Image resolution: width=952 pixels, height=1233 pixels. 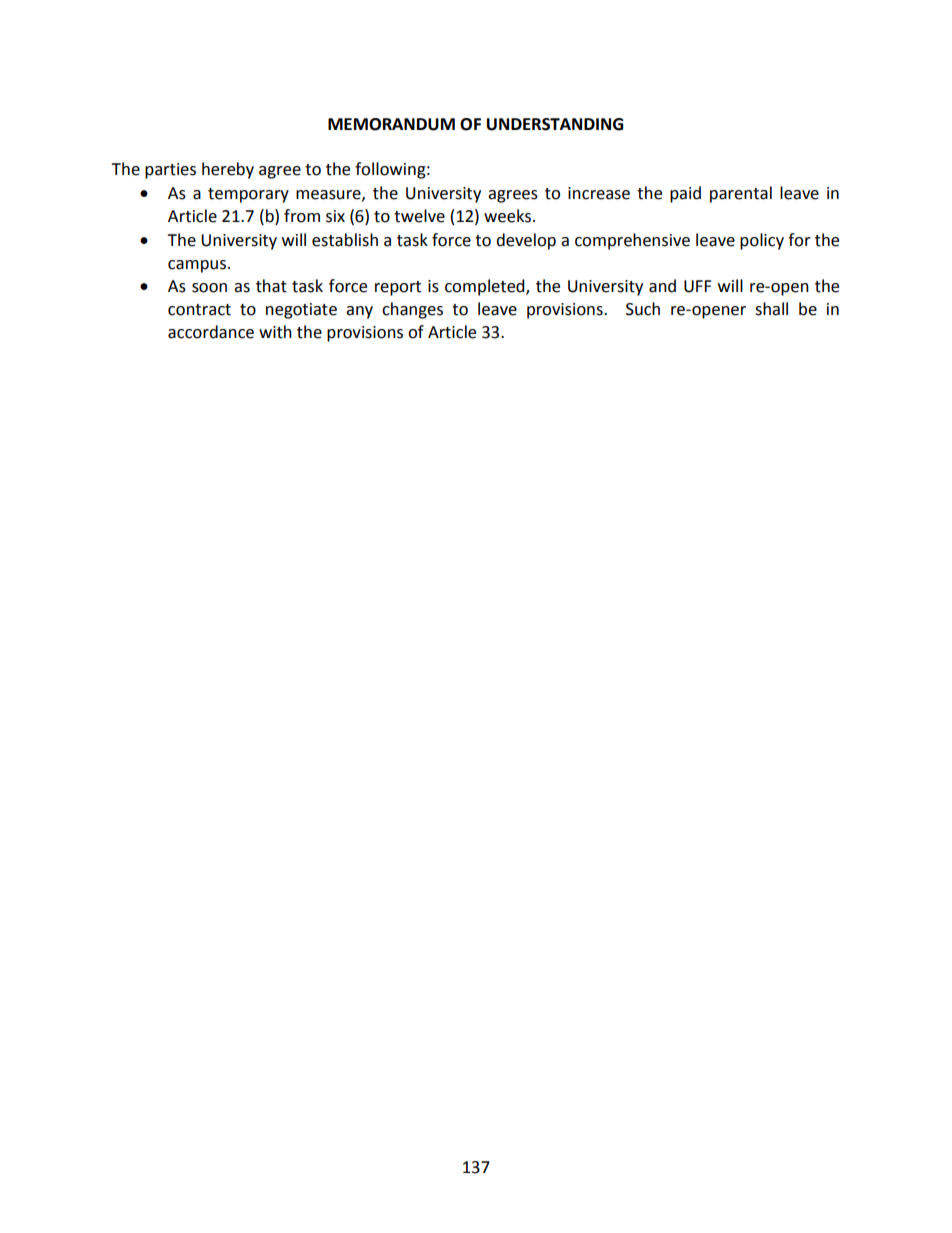 I want to click on MEMORANDUM, so click(x=391, y=124).
